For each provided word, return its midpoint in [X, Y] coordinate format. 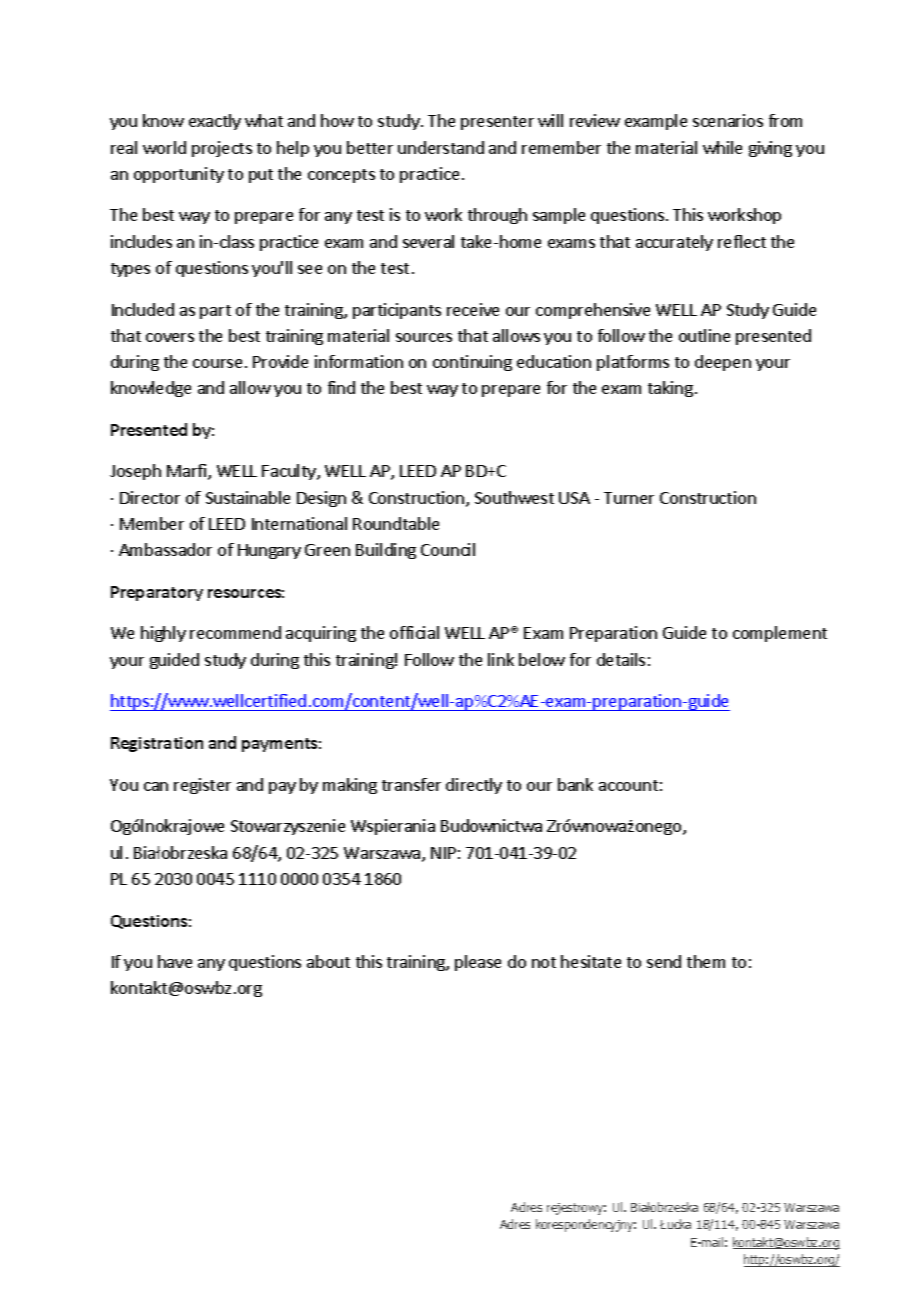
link [501, 659]
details [621, 659]
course [217, 363]
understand [441, 147]
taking [670, 389]
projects [222, 149]
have [175, 961]
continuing [472, 363]
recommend [235, 632]
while [722, 147]
